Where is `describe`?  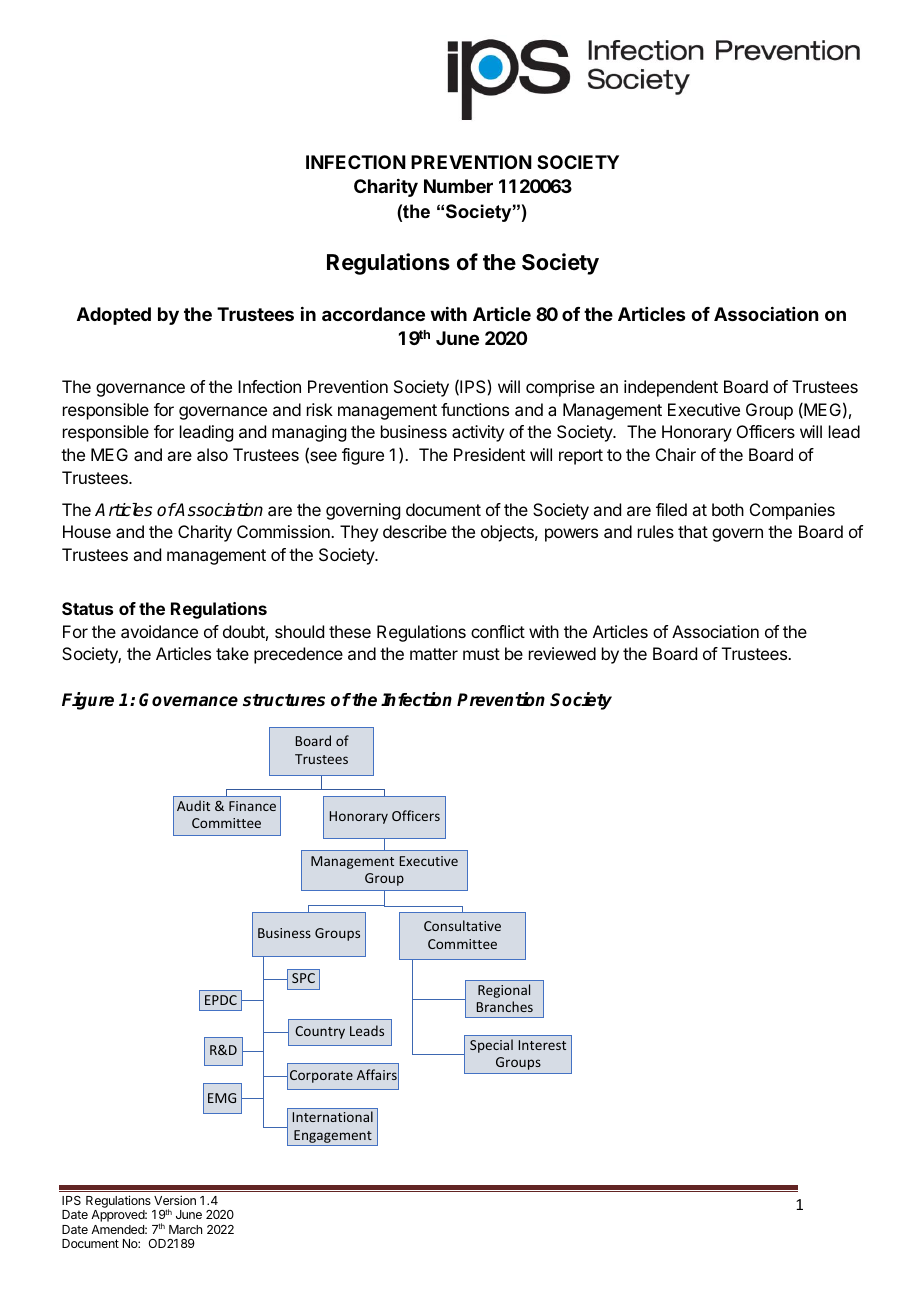 describe is located at coordinates (415, 531).
